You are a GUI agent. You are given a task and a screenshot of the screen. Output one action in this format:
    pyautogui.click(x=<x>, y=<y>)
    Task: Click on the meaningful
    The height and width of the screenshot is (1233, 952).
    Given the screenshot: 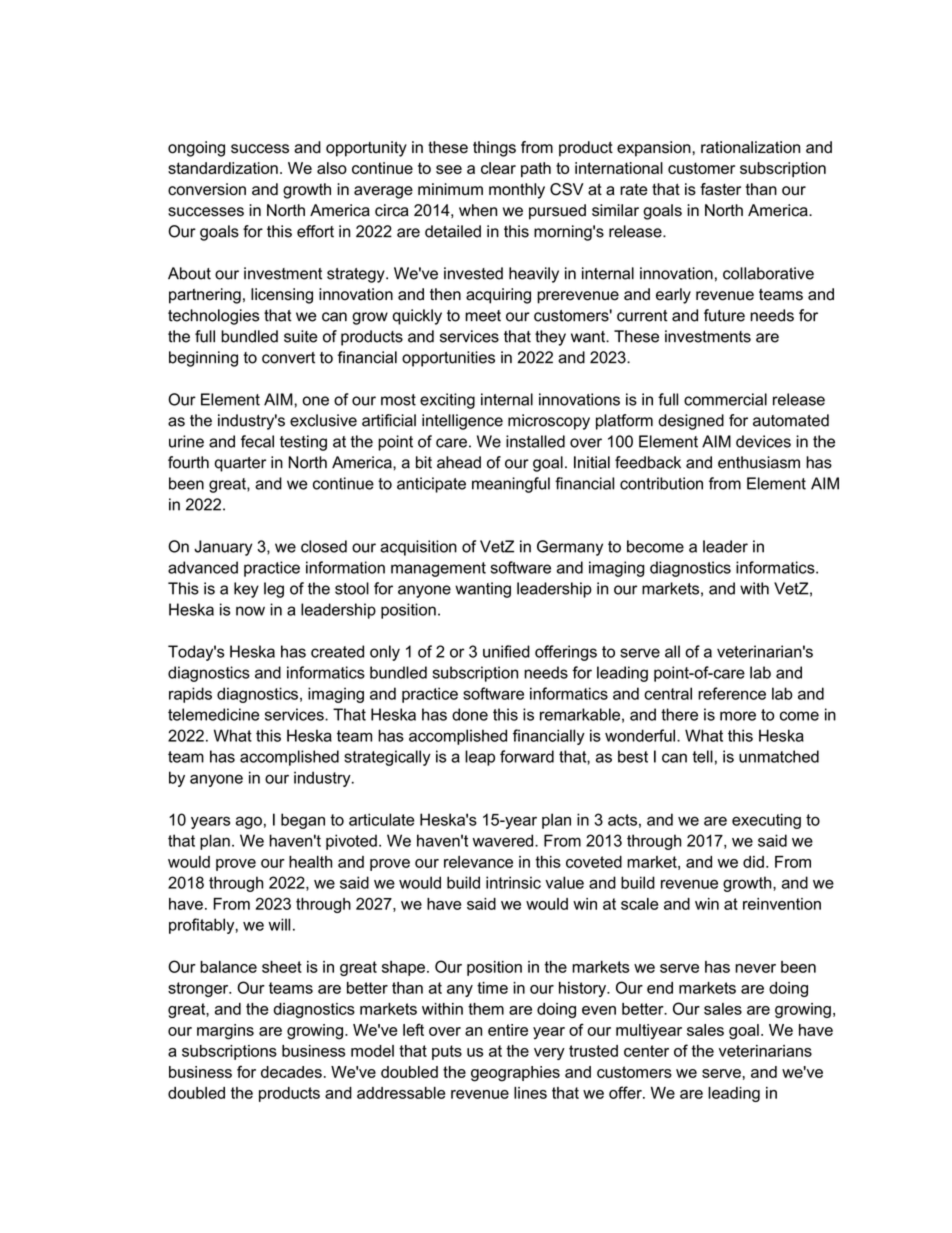 What is the action you would take?
    pyautogui.click(x=511, y=485)
